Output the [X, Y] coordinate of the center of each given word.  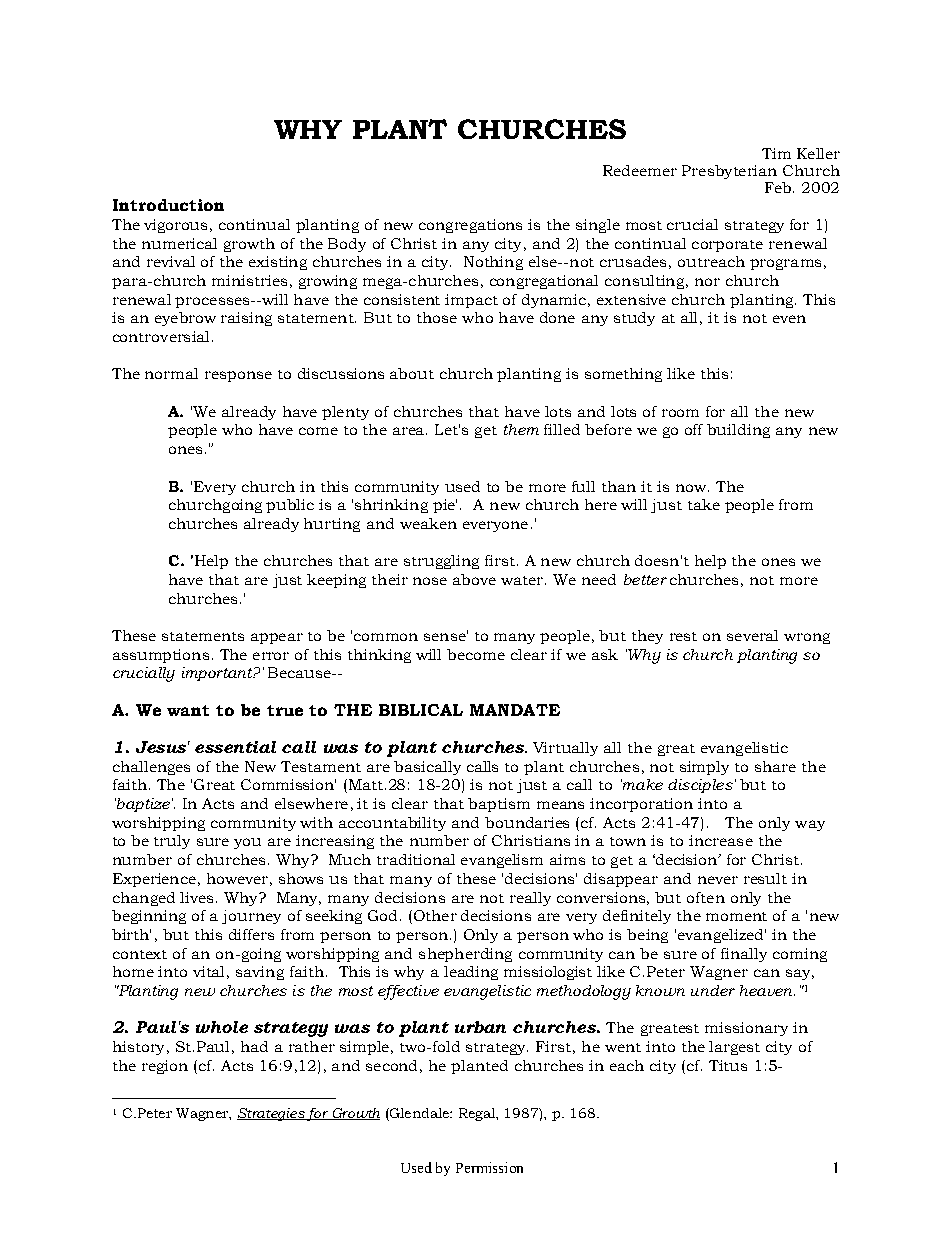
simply [704, 768]
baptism [499, 805]
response [238, 376]
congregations [470, 226]
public [290, 506]
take [704, 504]
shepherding [465, 955]
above [474, 579]
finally [744, 955]
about [412, 373]
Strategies [271, 1114]
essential [235, 747]
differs [251, 934]
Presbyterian [729, 172]
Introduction [168, 205]
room [680, 413]
